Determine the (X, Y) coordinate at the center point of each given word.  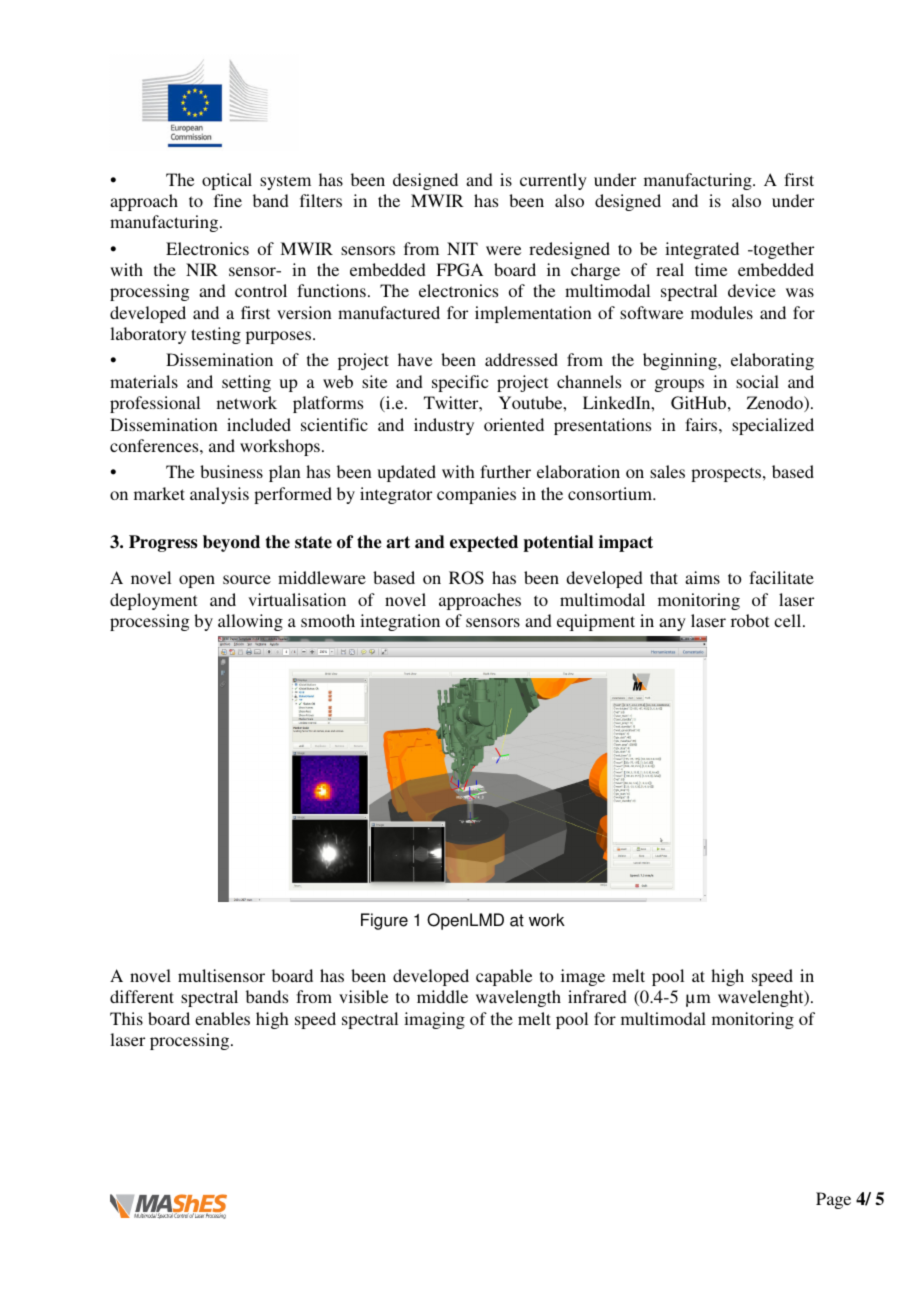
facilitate (781, 577)
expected (484, 543)
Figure (384, 921)
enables (222, 1018)
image (583, 977)
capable (504, 977)
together (782, 250)
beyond (231, 543)
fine (228, 200)
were (503, 250)
